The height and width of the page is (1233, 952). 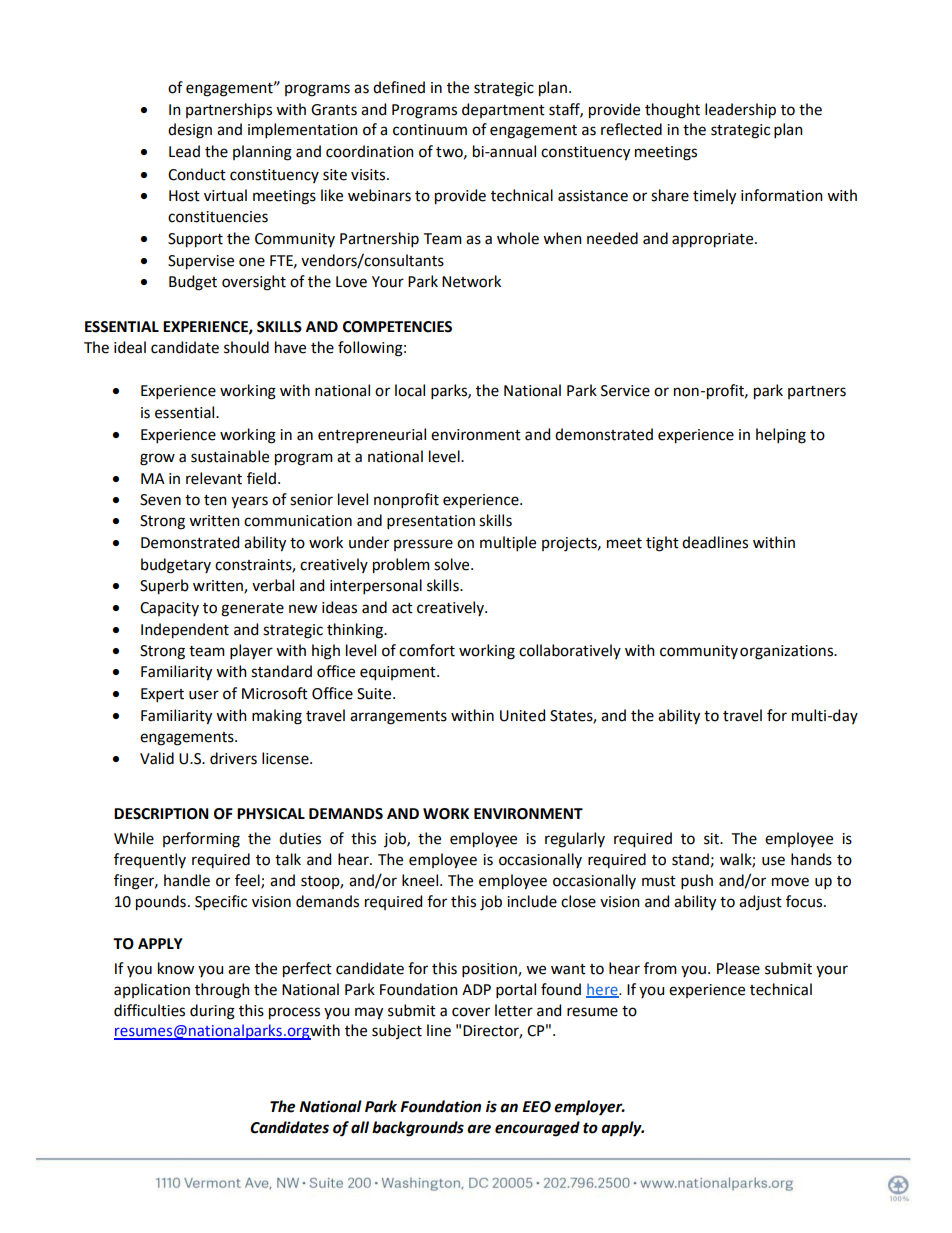 What do you see at coordinates (522, 715) in the page?
I see `United` at bounding box center [522, 715].
